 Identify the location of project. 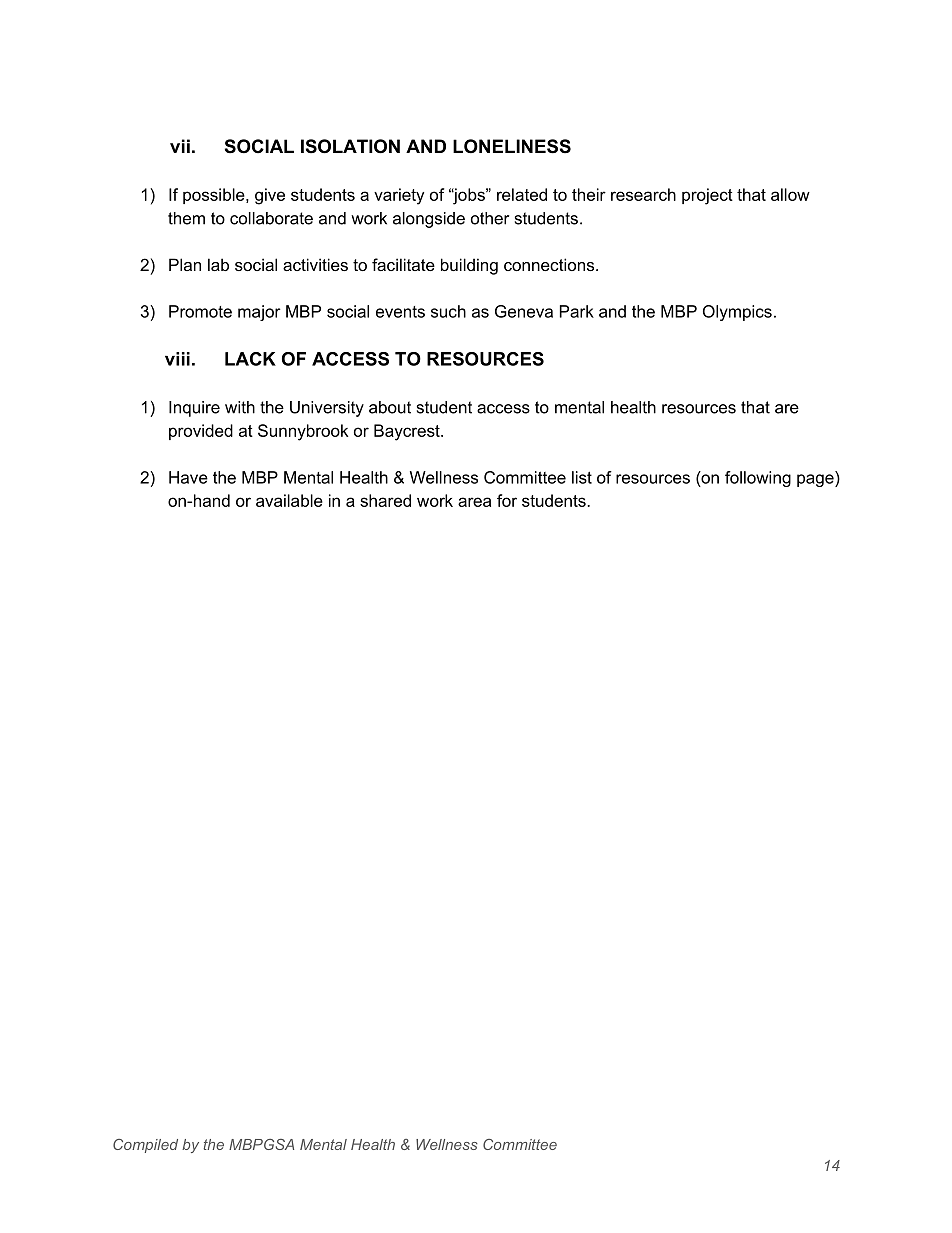
(707, 196).
